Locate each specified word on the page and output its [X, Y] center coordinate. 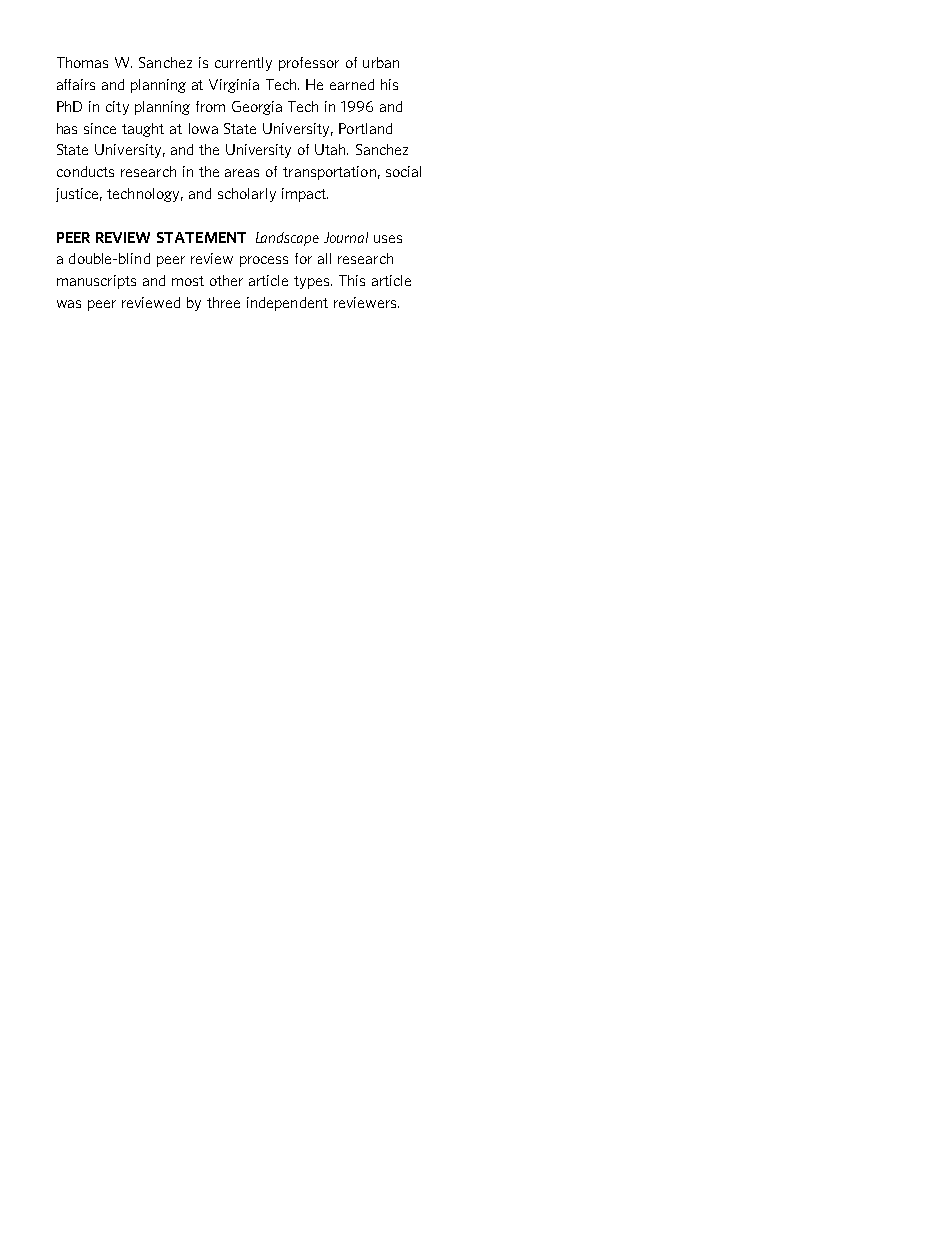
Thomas [82, 62]
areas [242, 173]
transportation [329, 173]
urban [381, 62]
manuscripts [96, 282]
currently [243, 64]
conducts [85, 171]
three [223, 302]
